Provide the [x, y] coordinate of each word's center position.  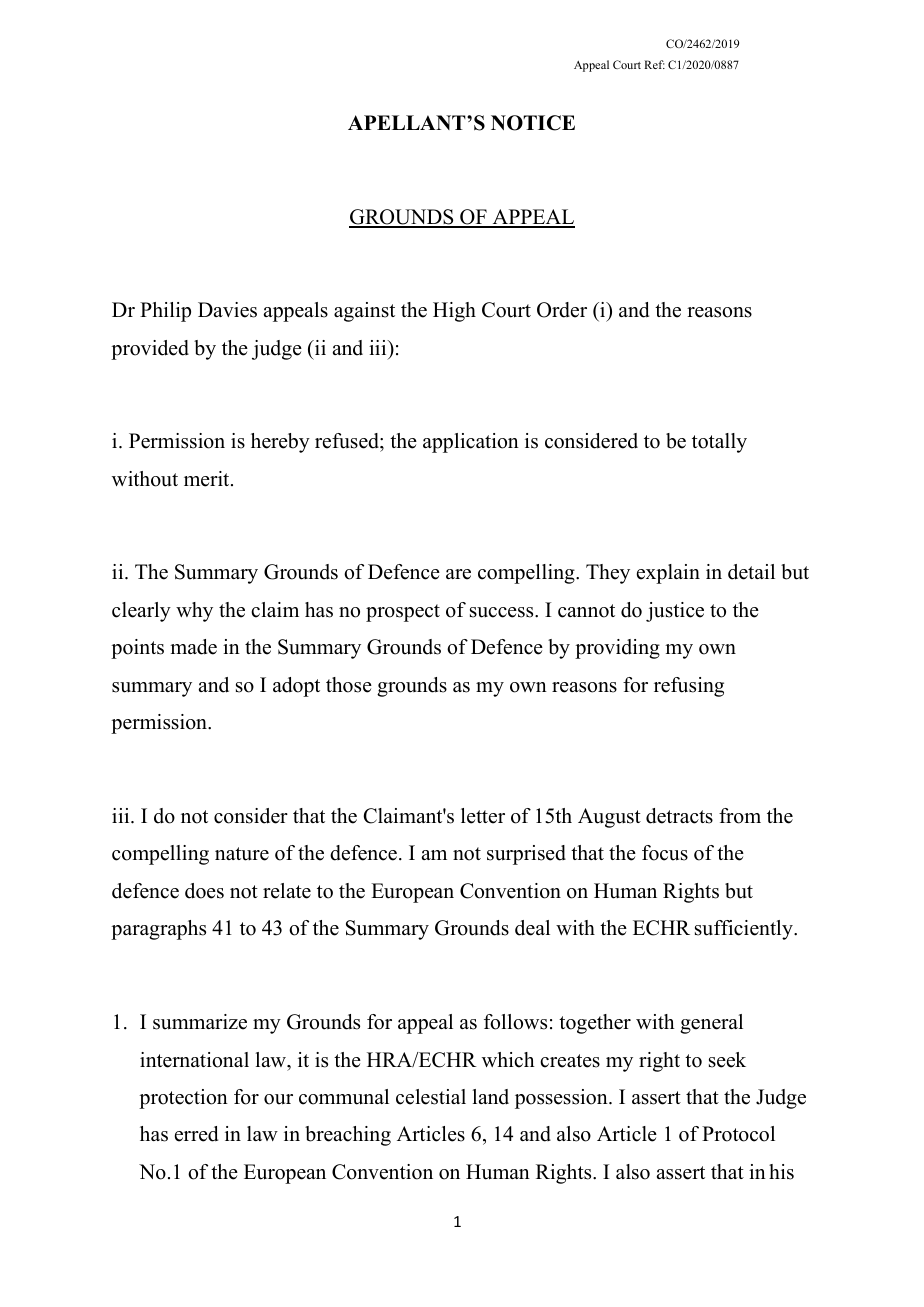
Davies [227, 310]
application [471, 443]
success [503, 612]
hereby [280, 443]
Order [562, 310]
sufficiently [745, 930]
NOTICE [533, 123]
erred [196, 1134]
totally [719, 443]
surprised [526, 855]
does [204, 891]
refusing [689, 687]
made [193, 647]
